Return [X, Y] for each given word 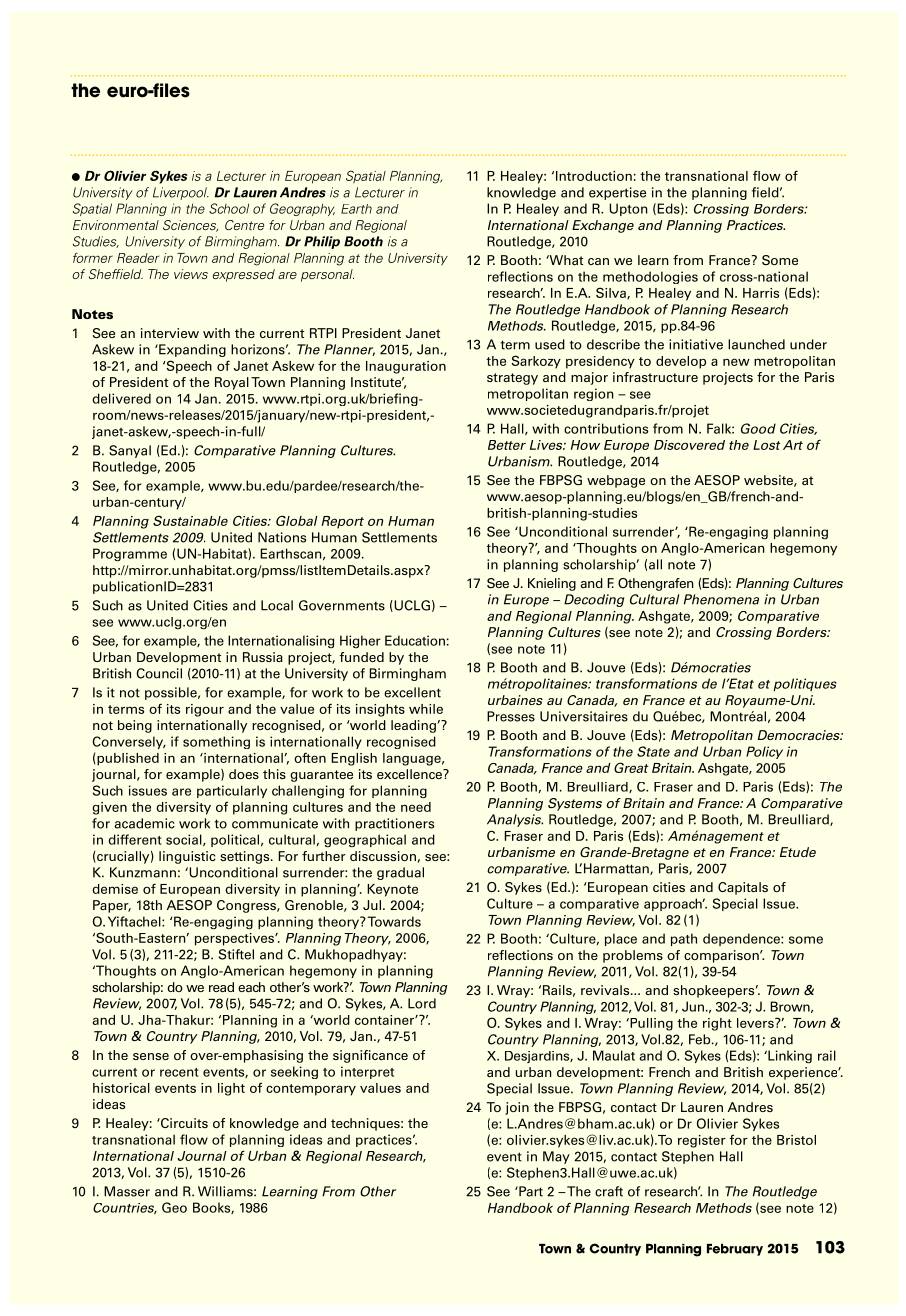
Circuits [183, 1123]
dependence [742, 939]
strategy [512, 379]
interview [170, 333]
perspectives [235, 939]
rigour [205, 710]
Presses [511, 716]
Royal [232, 383]
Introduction [594, 176]
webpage [616, 481]
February [735, 1250]
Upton [628, 209]
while [426, 709]
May [556, 1157]
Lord [422, 1003]
